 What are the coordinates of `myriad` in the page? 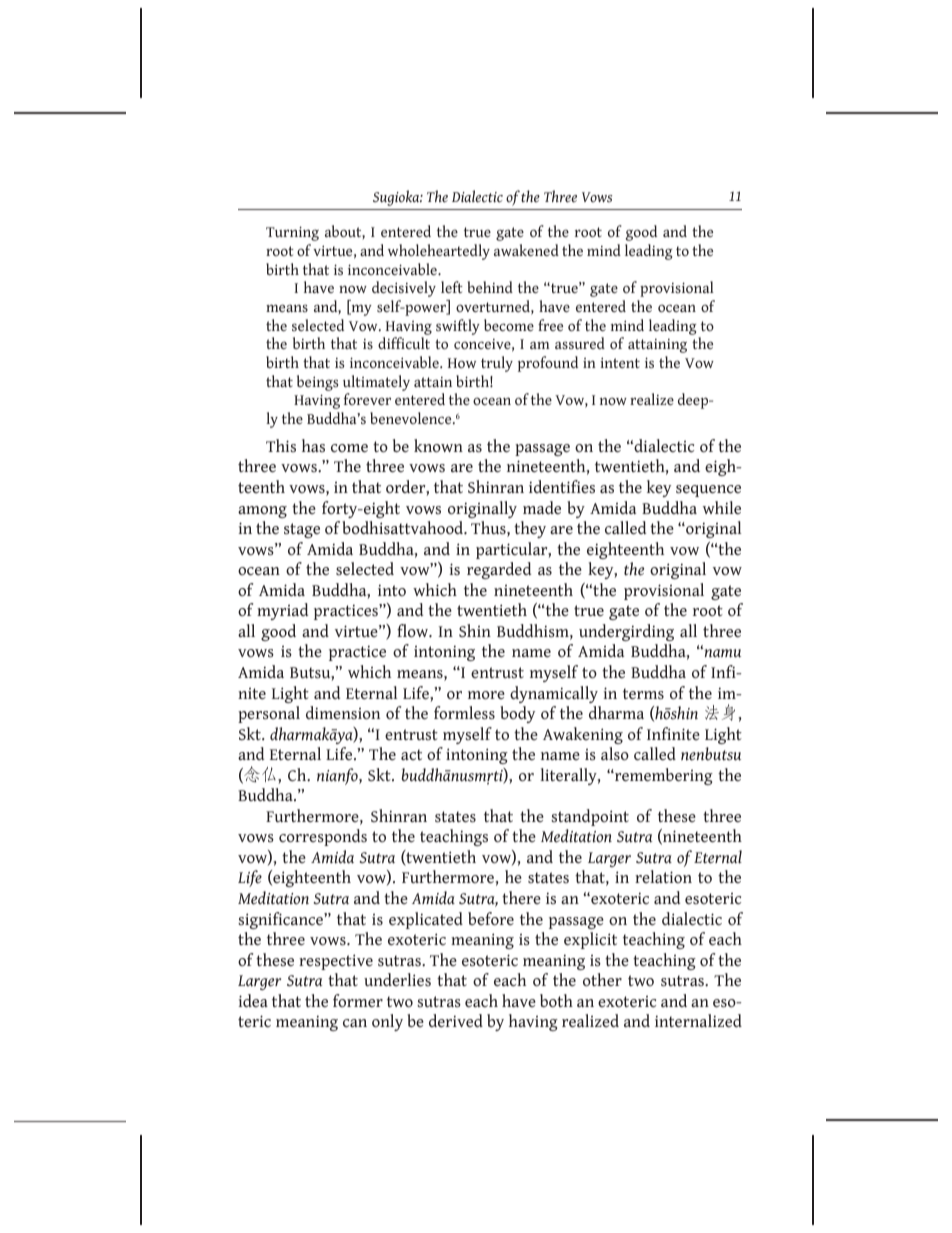 It's located at (282, 611).
